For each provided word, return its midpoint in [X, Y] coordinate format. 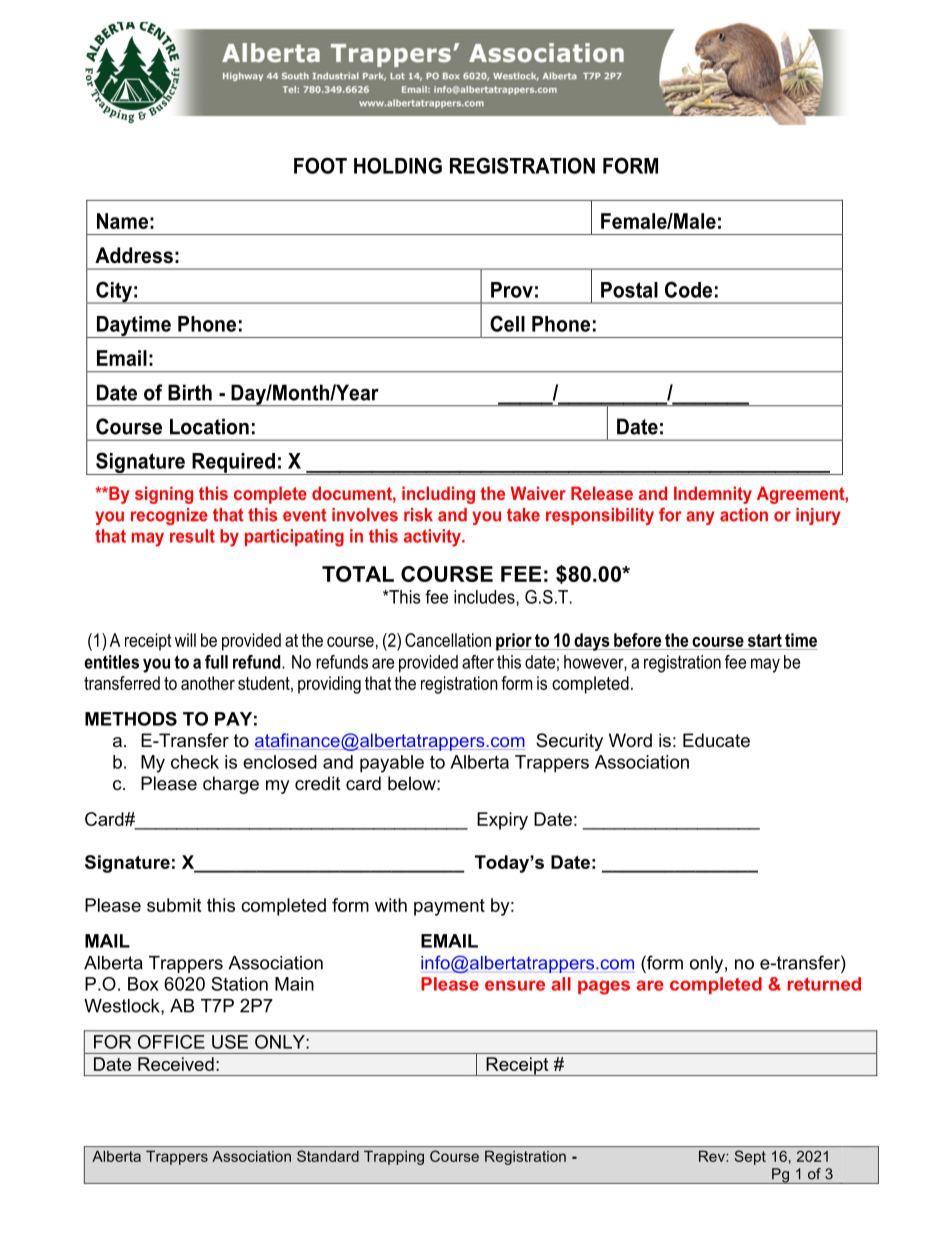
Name [122, 221]
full [216, 662]
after [478, 662]
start [765, 640]
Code [688, 289]
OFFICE [171, 1042]
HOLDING [398, 165]
